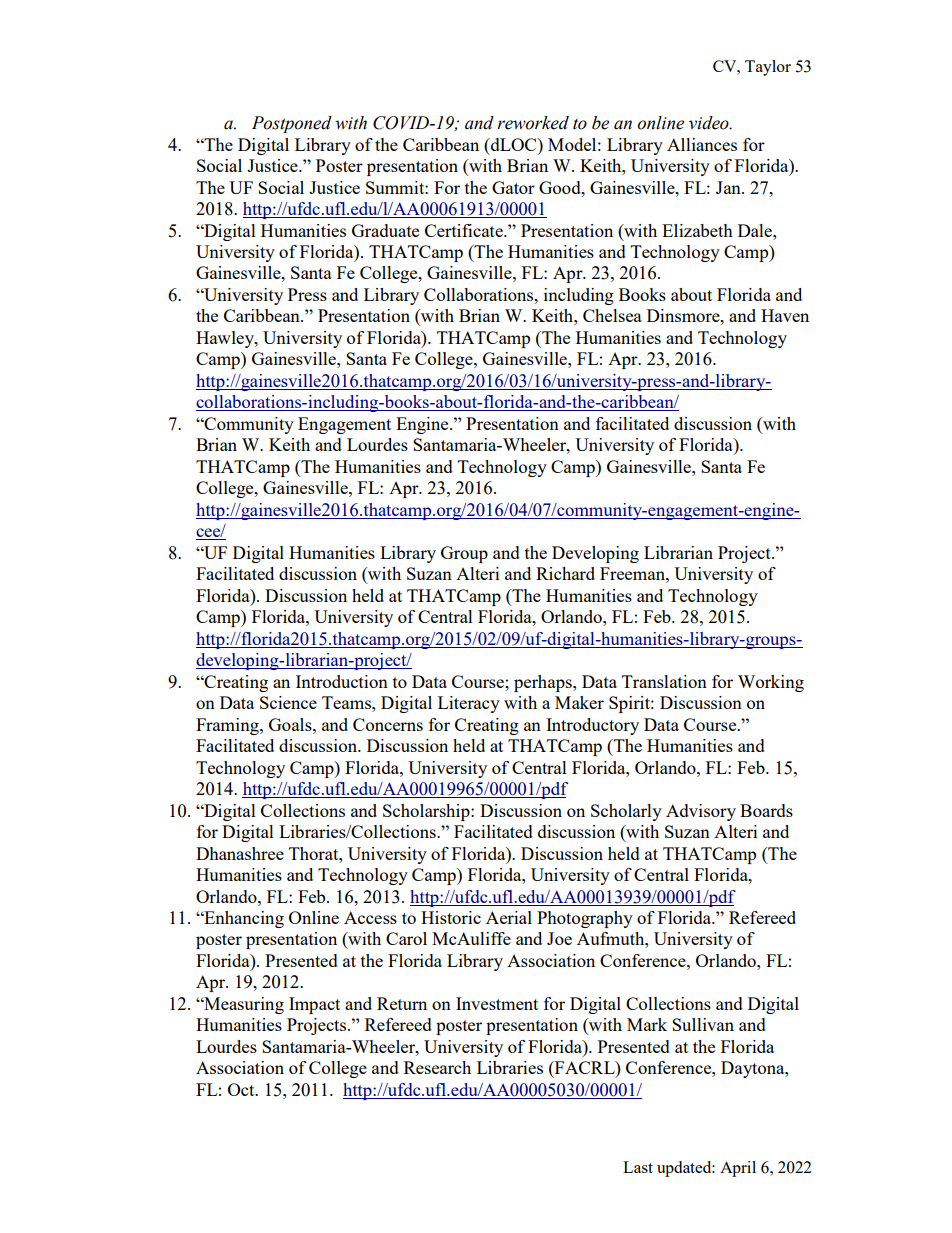 This screenshot has width=952, height=1233. I want to click on Postponed, so click(292, 124).
